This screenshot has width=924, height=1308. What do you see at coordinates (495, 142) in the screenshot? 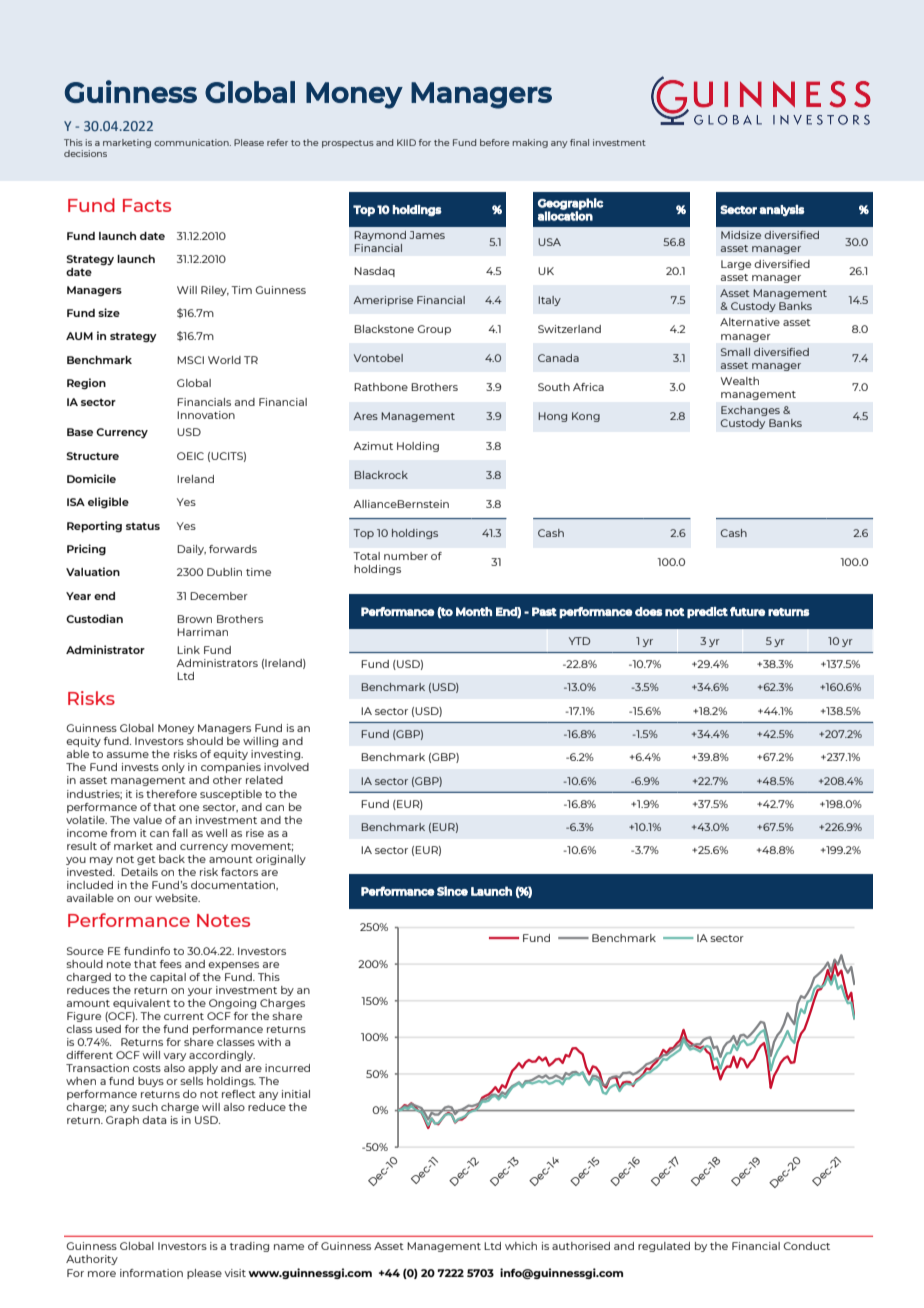
I see `before` at bounding box center [495, 142].
